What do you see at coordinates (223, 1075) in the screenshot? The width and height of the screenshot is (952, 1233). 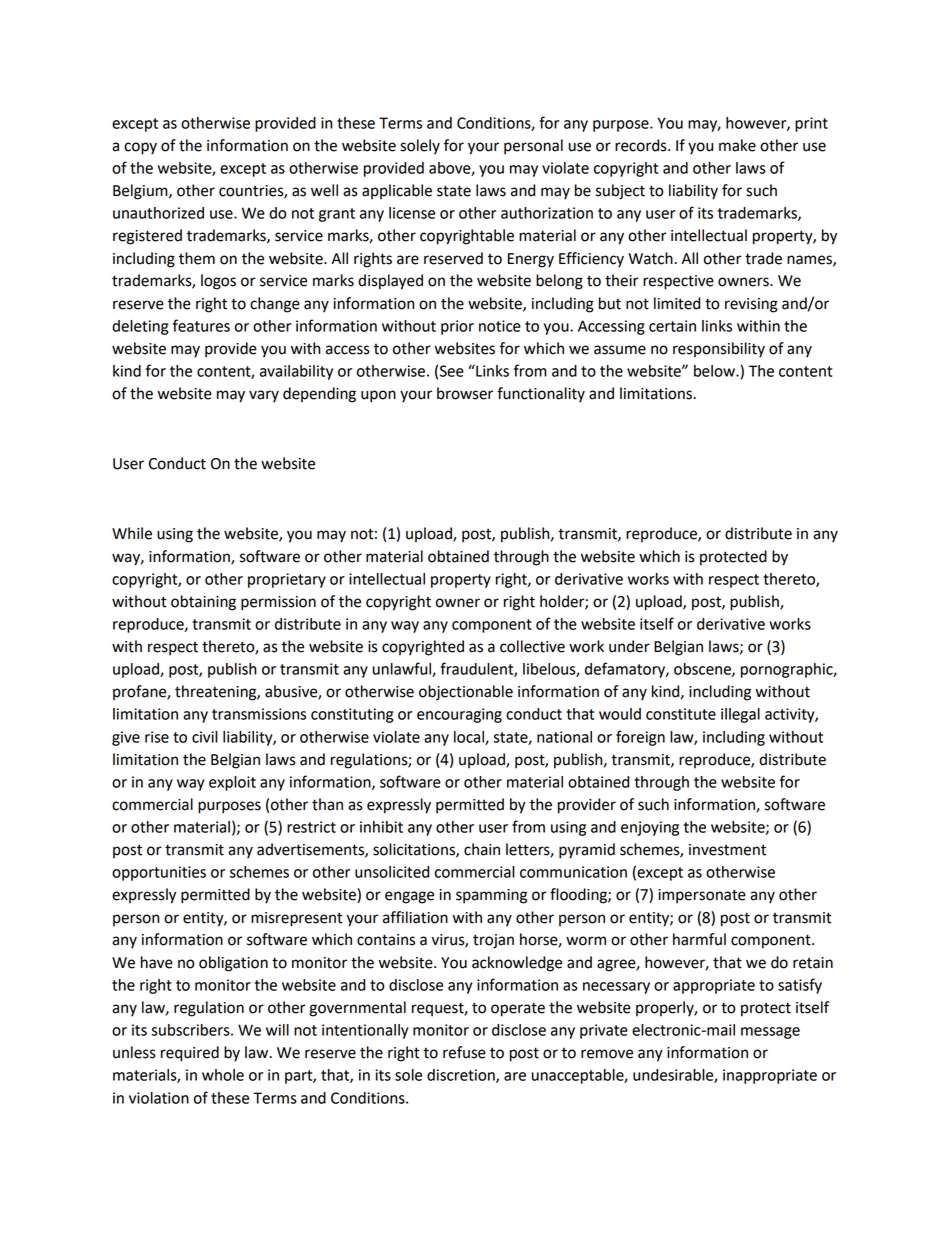 I see `whole` at bounding box center [223, 1075].
